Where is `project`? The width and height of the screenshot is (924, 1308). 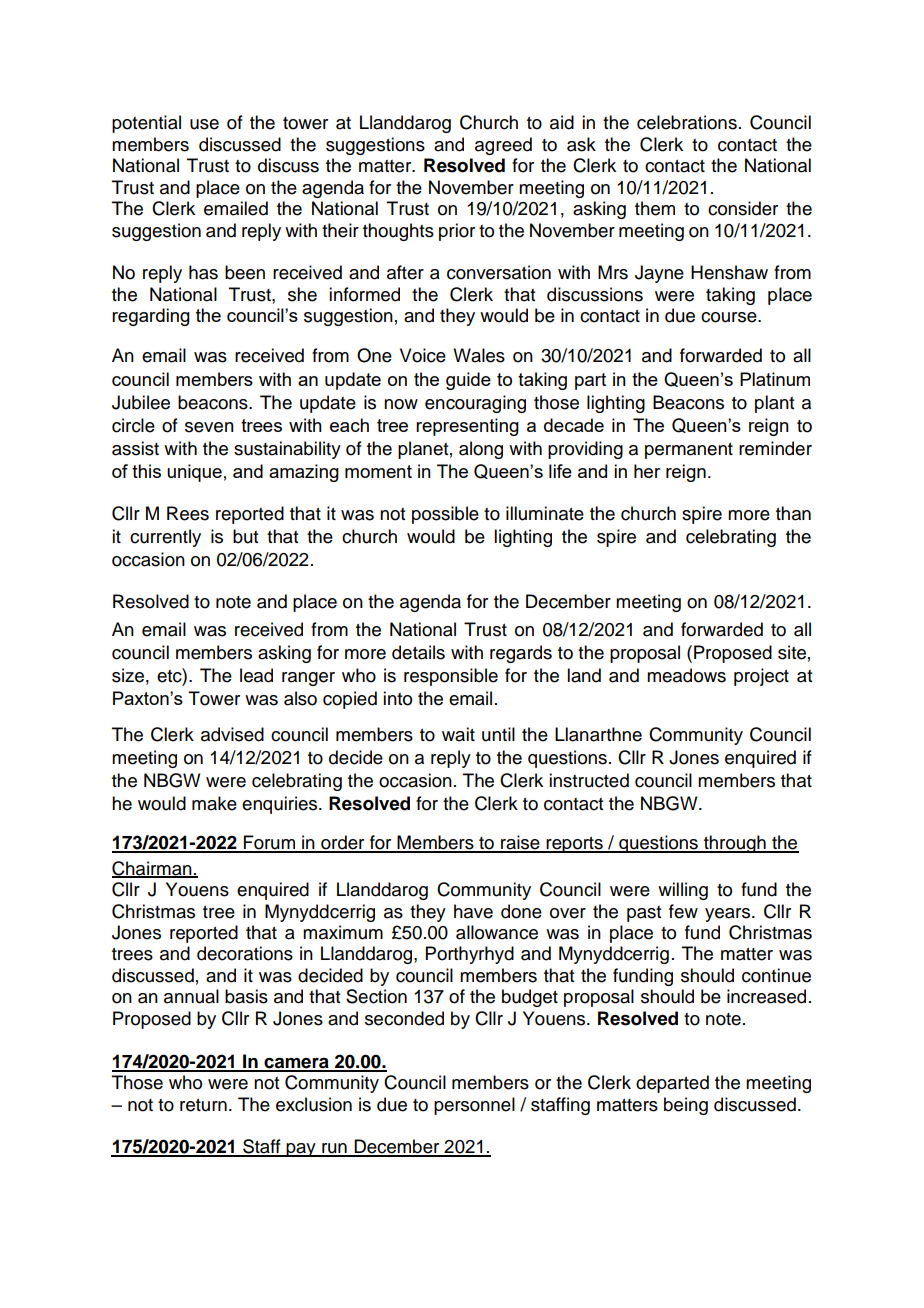 project is located at coordinates (761, 677).
